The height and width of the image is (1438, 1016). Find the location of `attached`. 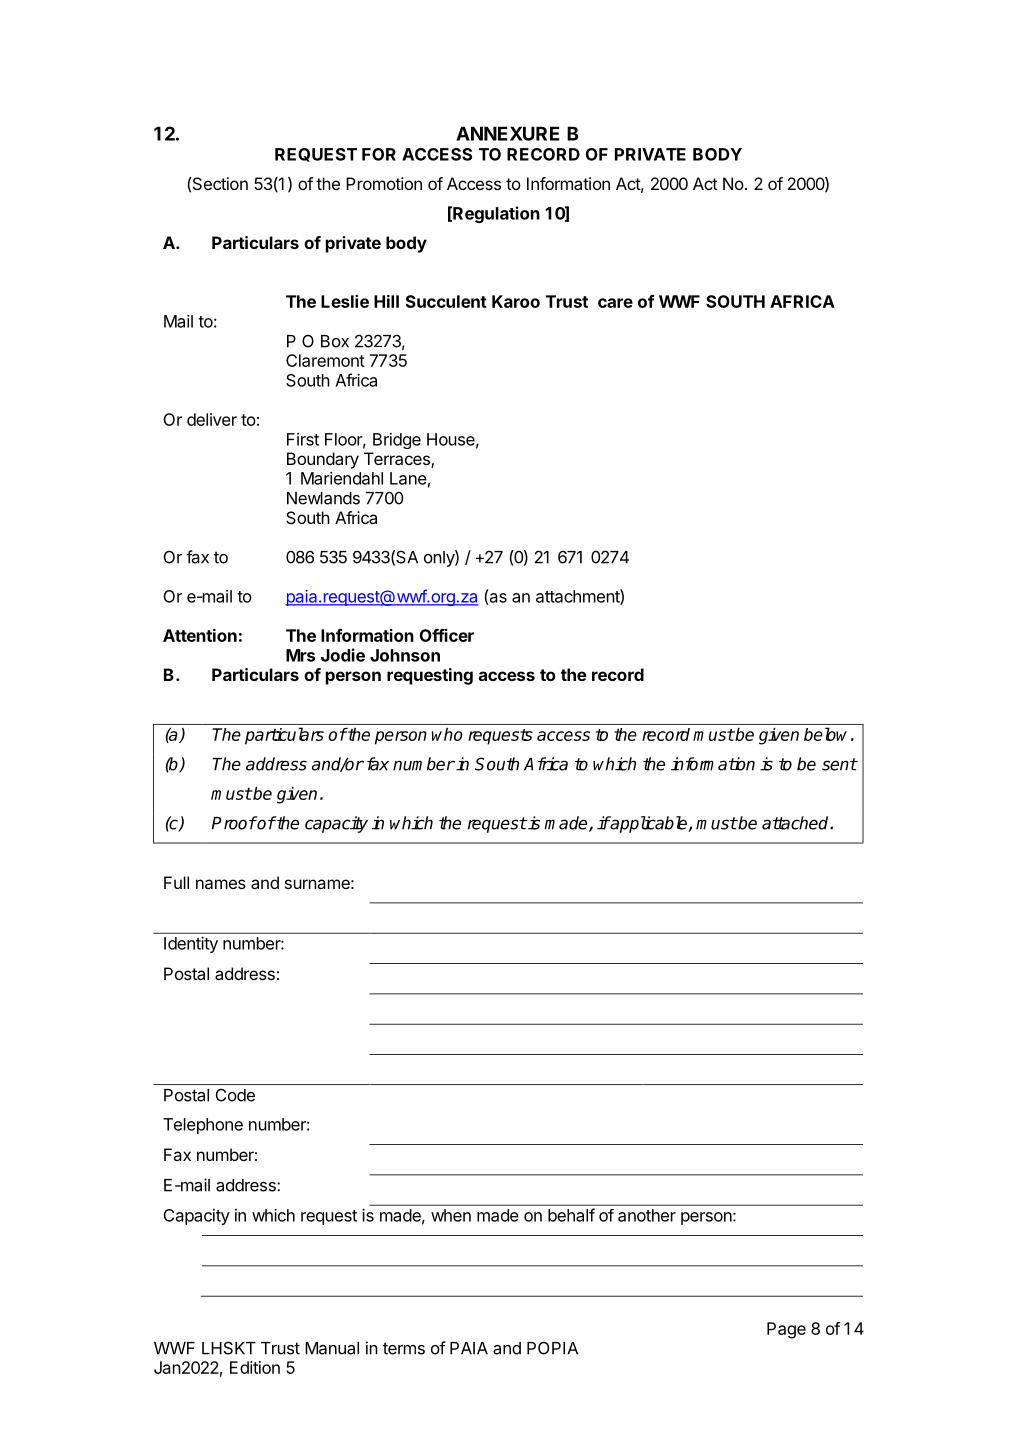

attached is located at coordinates (796, 823).
